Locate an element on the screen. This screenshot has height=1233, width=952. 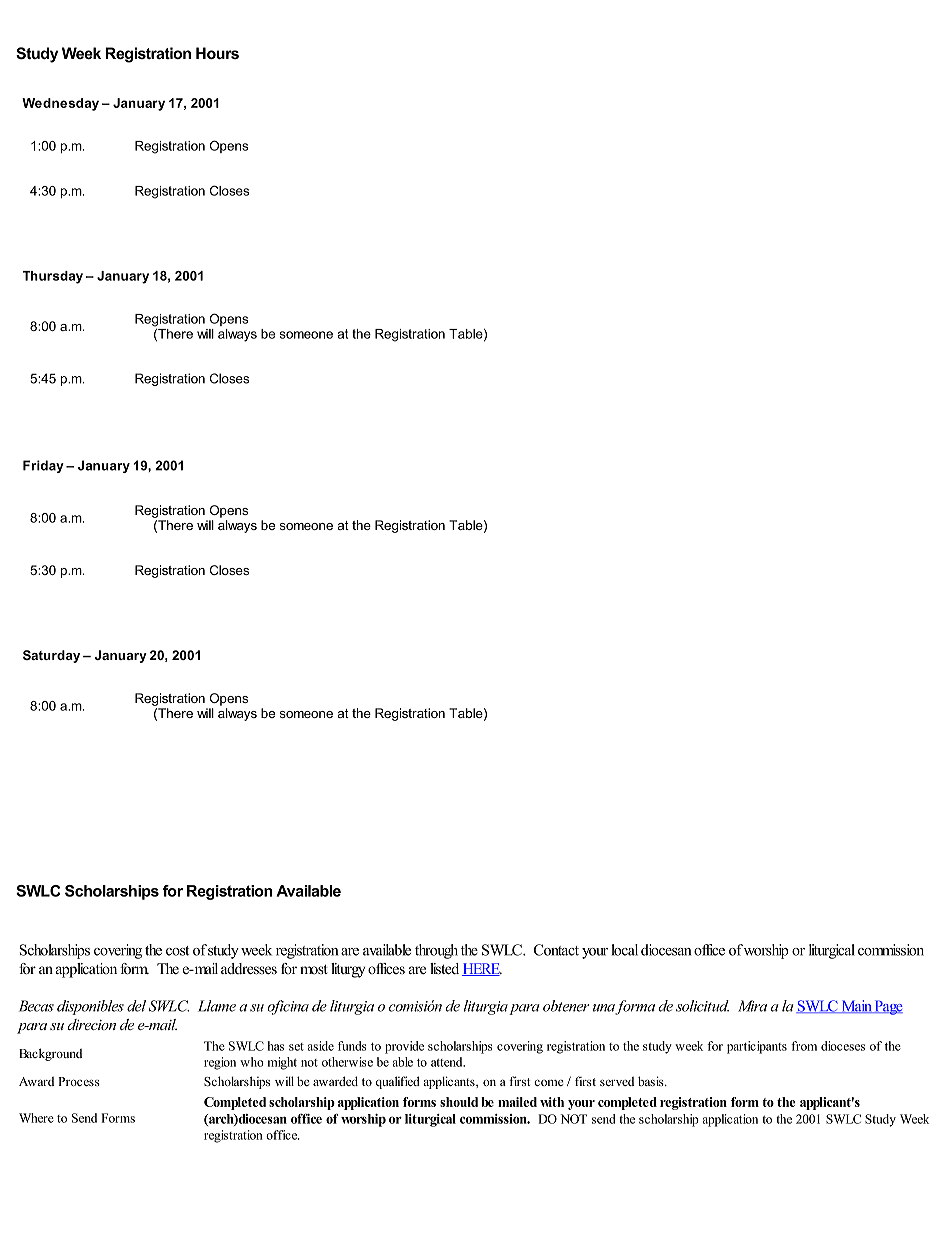
from is located at coordinates (804, 1046).
